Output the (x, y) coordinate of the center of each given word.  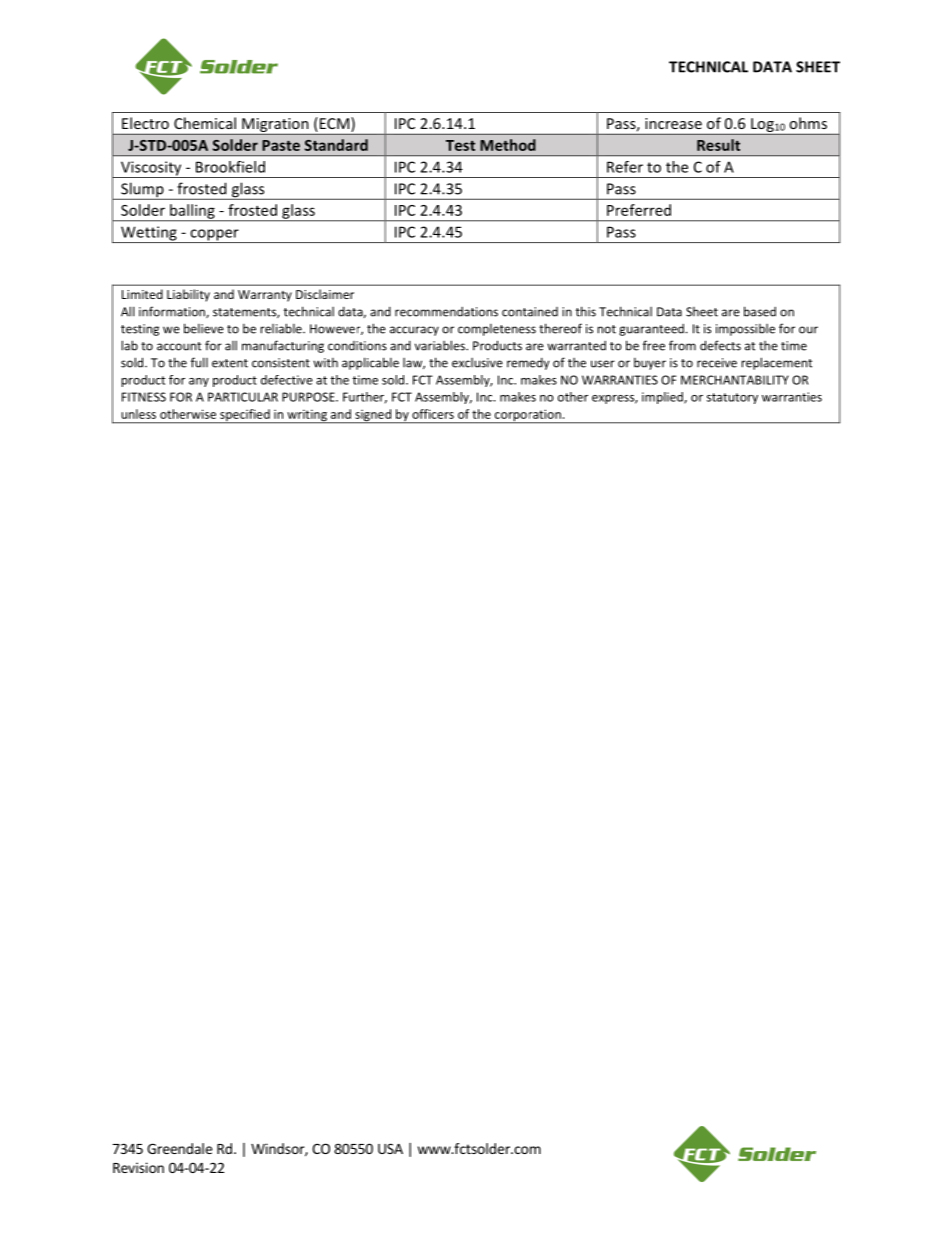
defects (720, 345)
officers (433, 414)
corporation (527, 416)
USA (390, 1148)
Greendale (179, 1148)
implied (663, 398)
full (199, 362)
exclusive (477, 363)
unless (138, 414)
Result (718, 145)
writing (307, 416)
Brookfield (230, 167)
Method (508, 145)
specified (245, 416)
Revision (138, 1167)
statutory (732, 398)
